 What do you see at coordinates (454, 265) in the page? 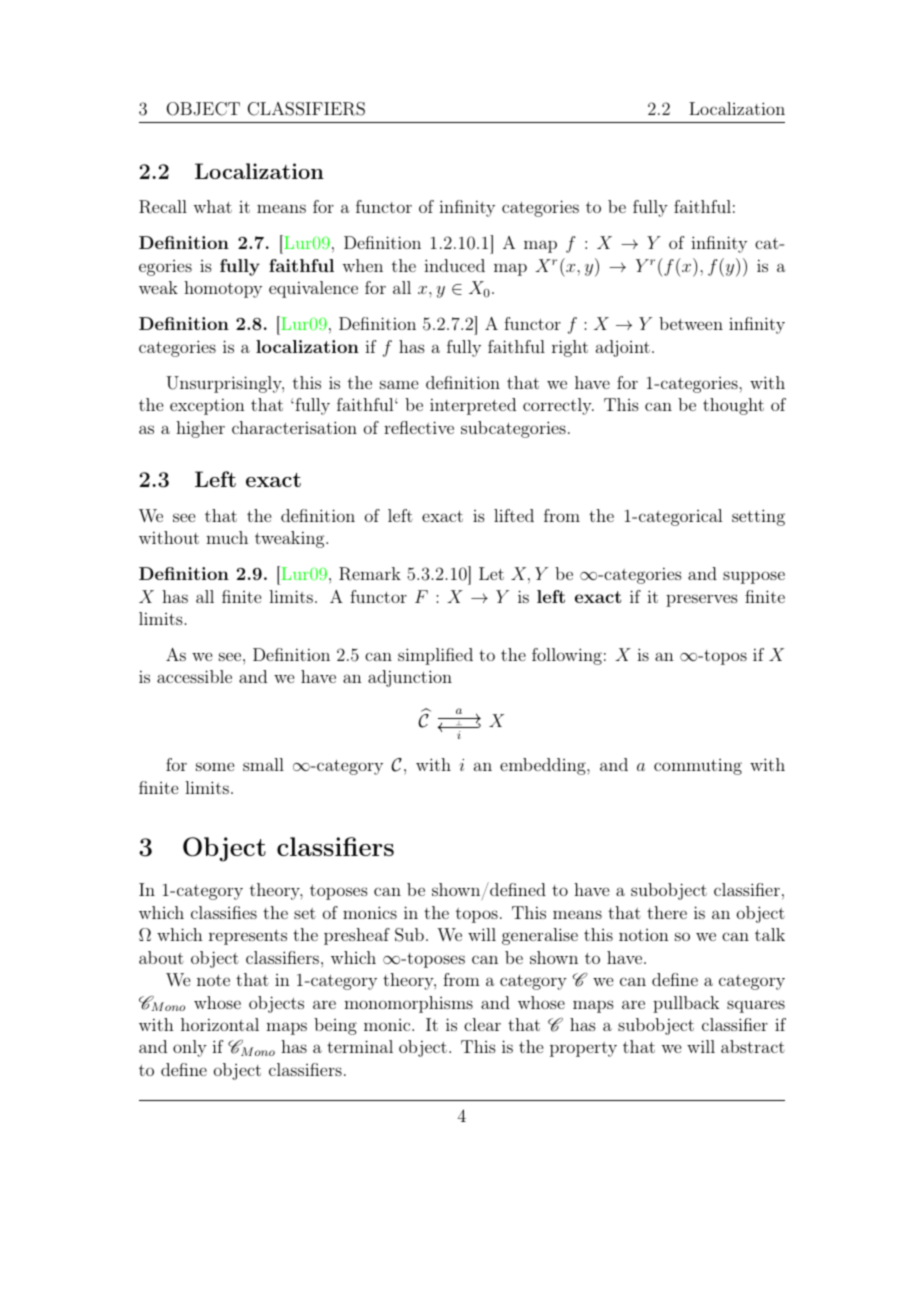
I see `induced` at bounding box center [454, 265].
